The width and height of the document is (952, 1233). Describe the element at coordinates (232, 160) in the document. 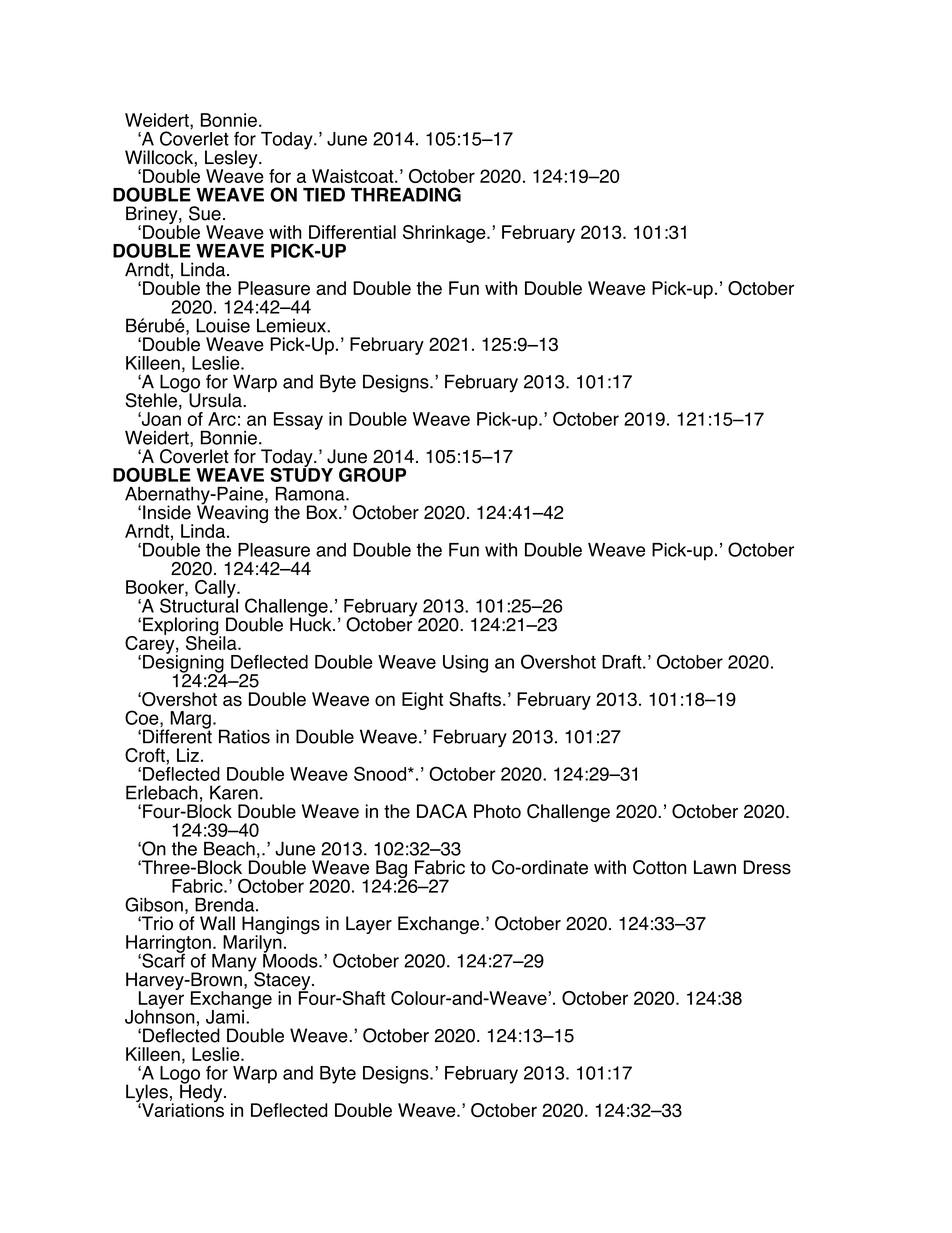

I see `Lesley` at that location.
